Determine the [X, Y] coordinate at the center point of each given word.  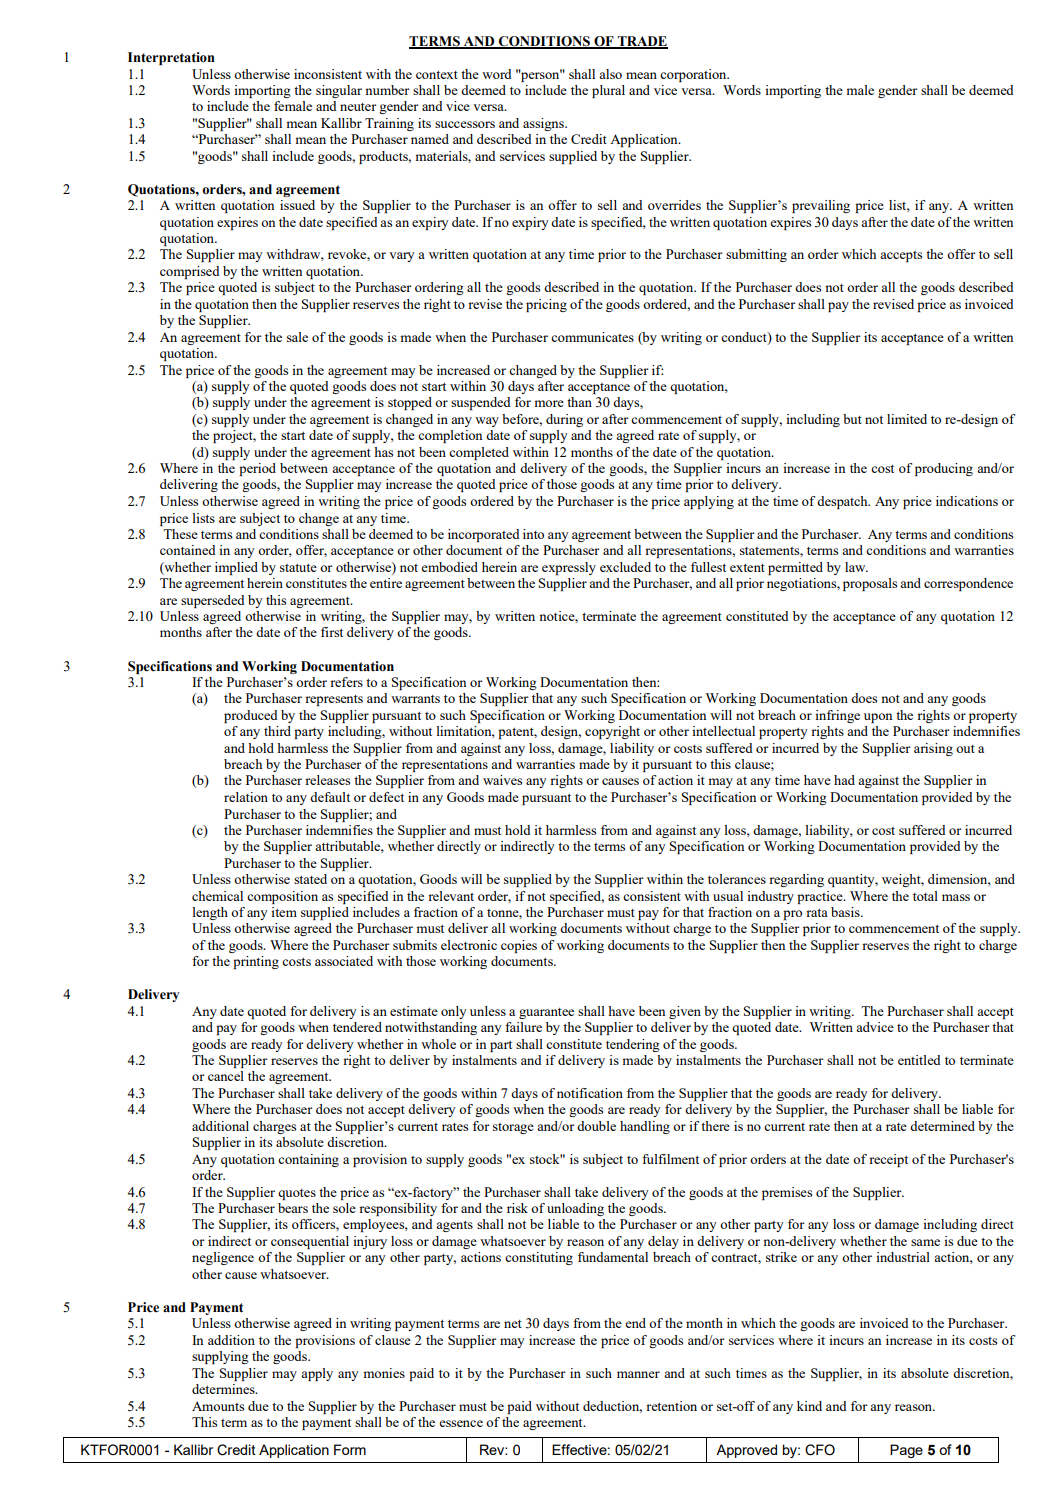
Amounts [218, 1406]
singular [339, 91]
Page [906, 1451]
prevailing [821, 206]
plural [608, 91]
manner [638, 1374]
